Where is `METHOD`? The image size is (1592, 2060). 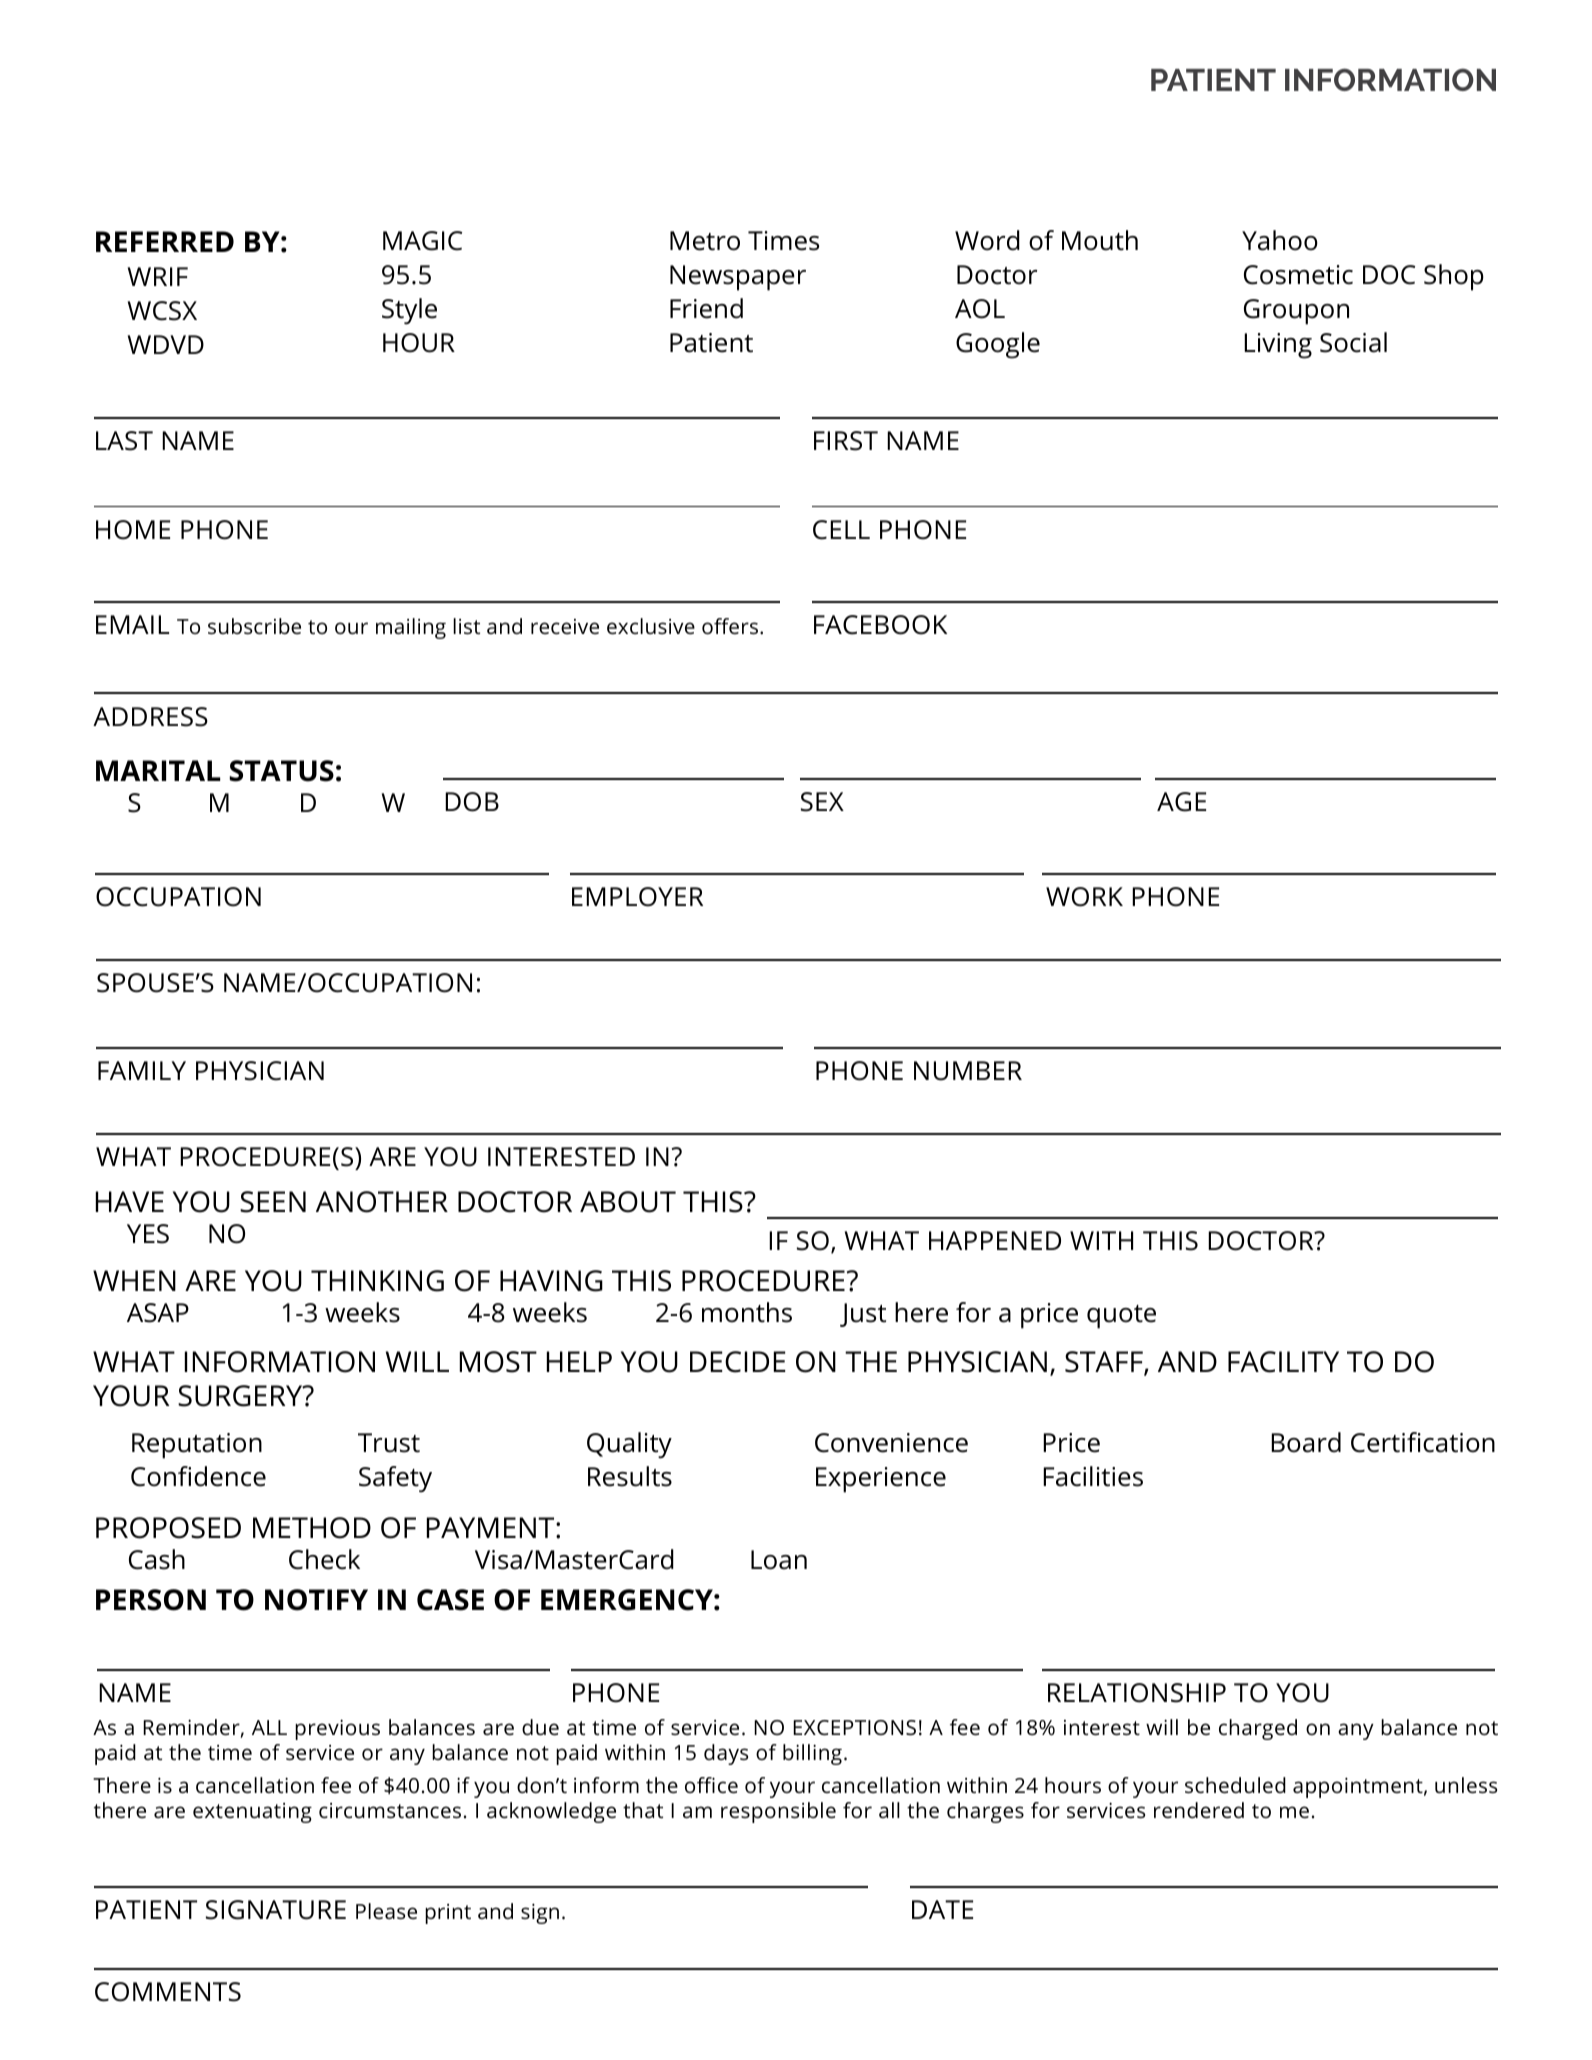
METHOD is located at coordinates (312, 1528).
